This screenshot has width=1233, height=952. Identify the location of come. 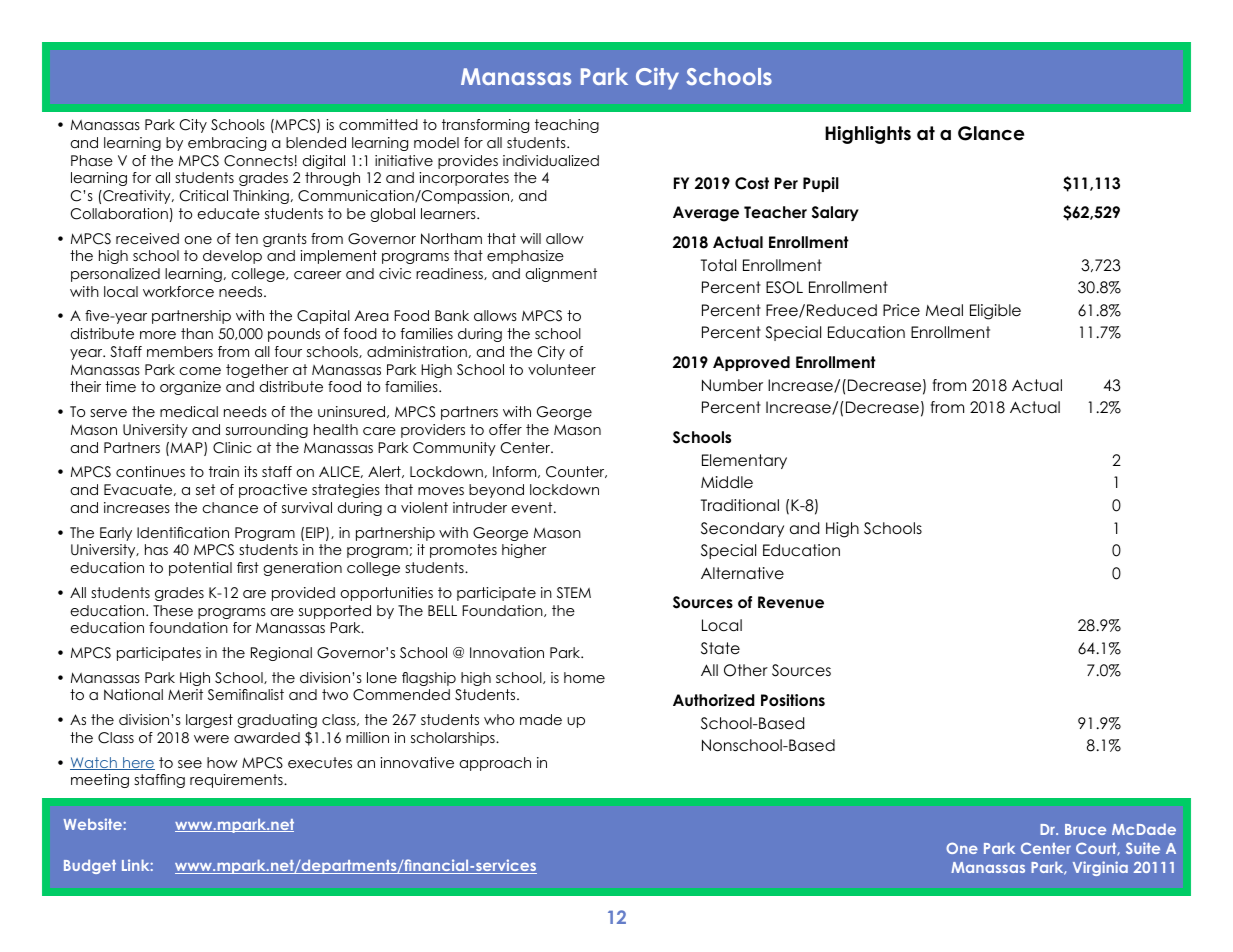
(200, 371).
